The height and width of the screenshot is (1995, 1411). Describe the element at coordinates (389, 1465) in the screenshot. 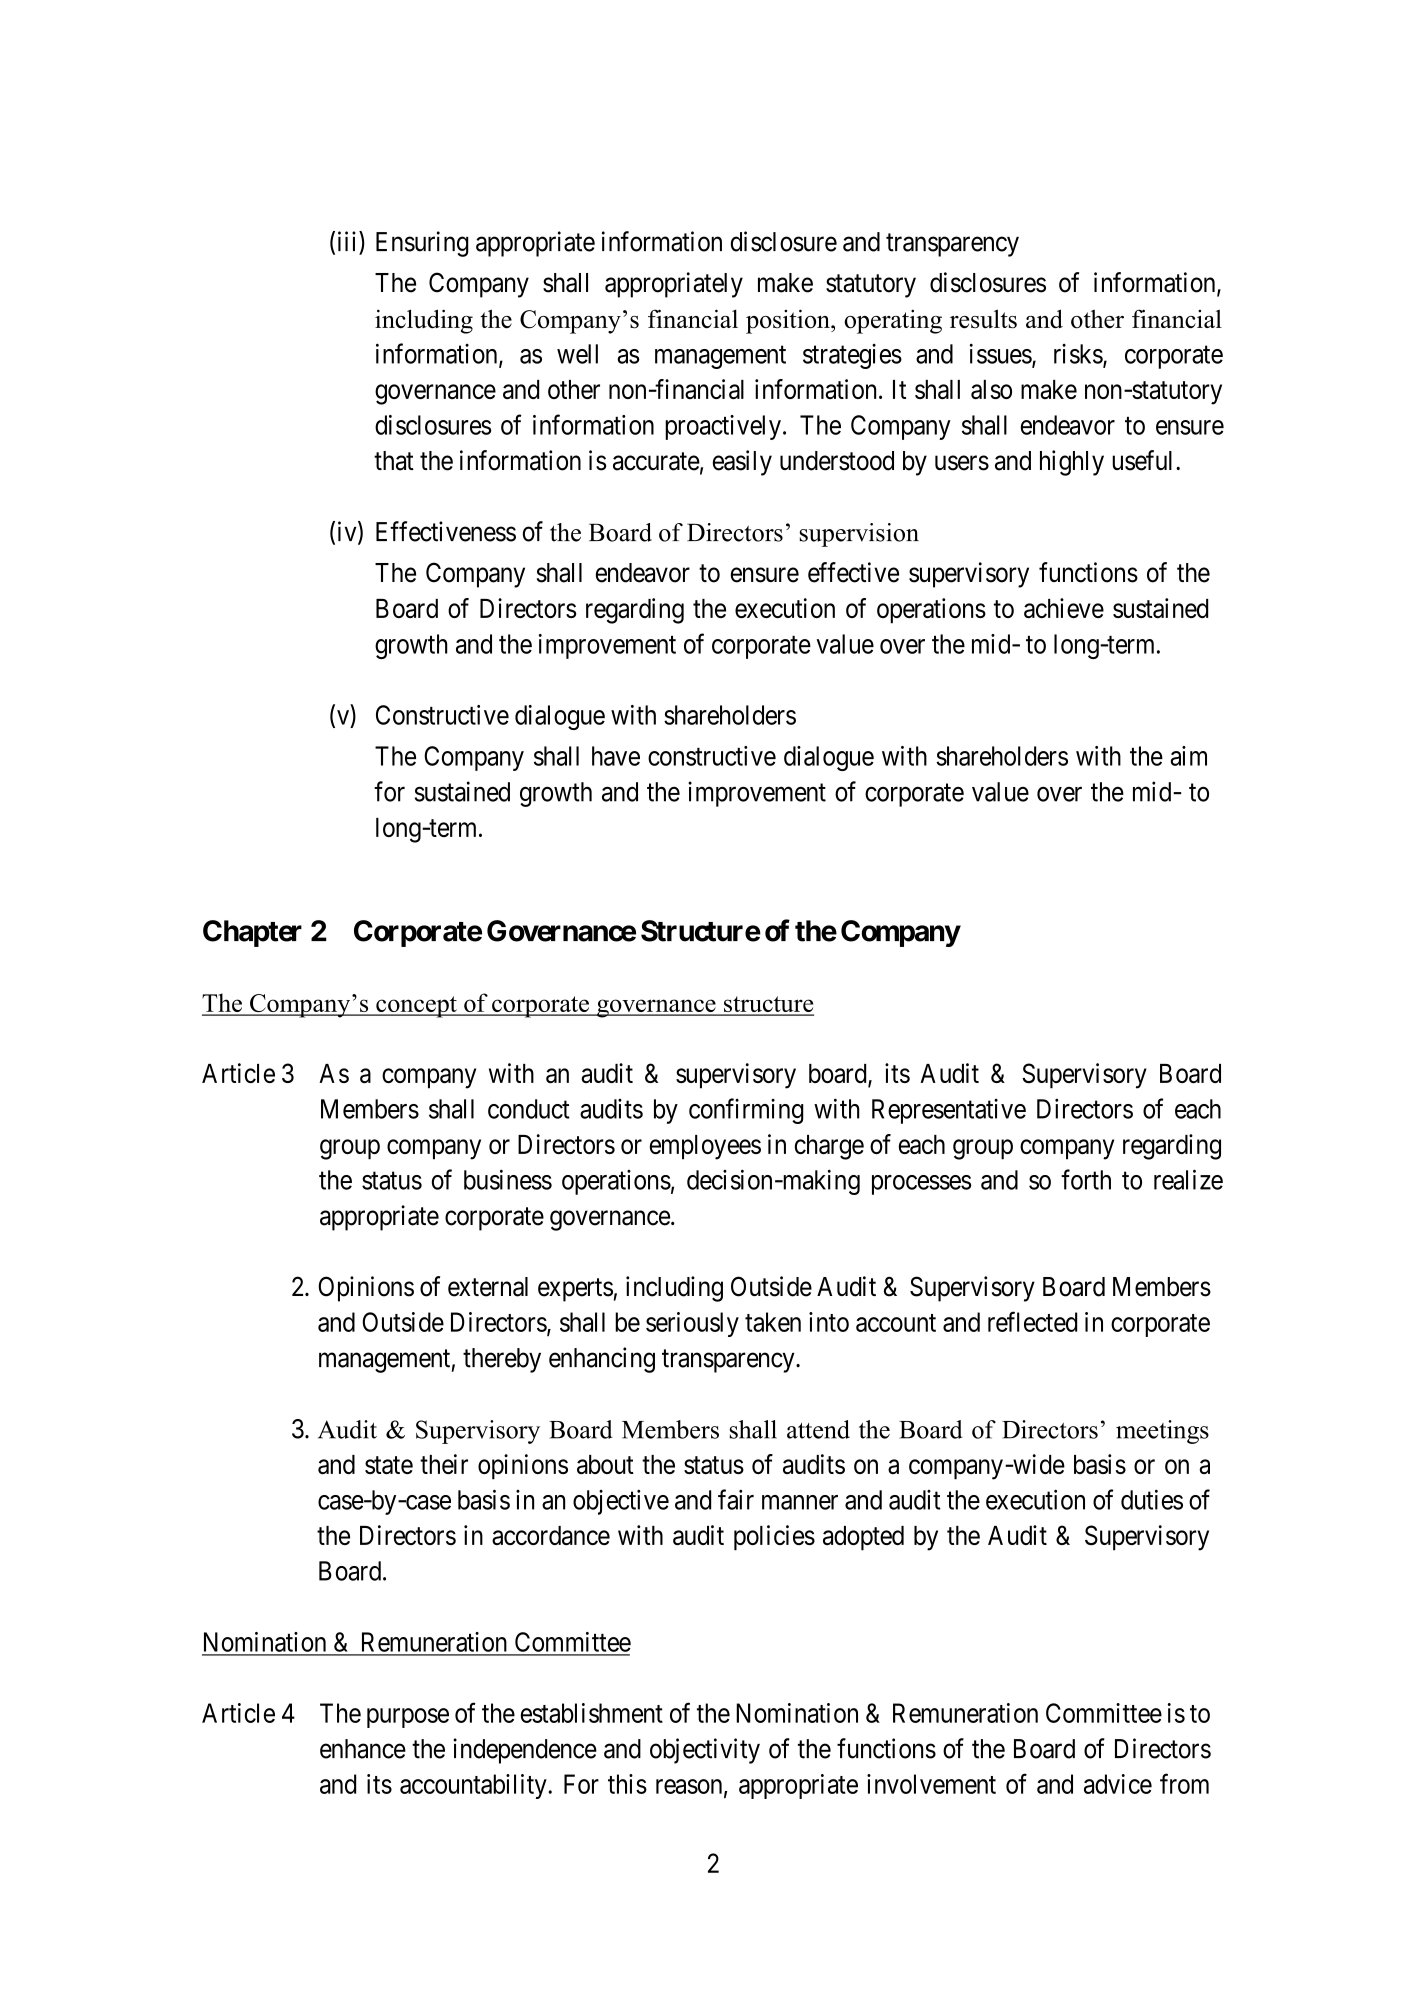

I see `state` at that location.
